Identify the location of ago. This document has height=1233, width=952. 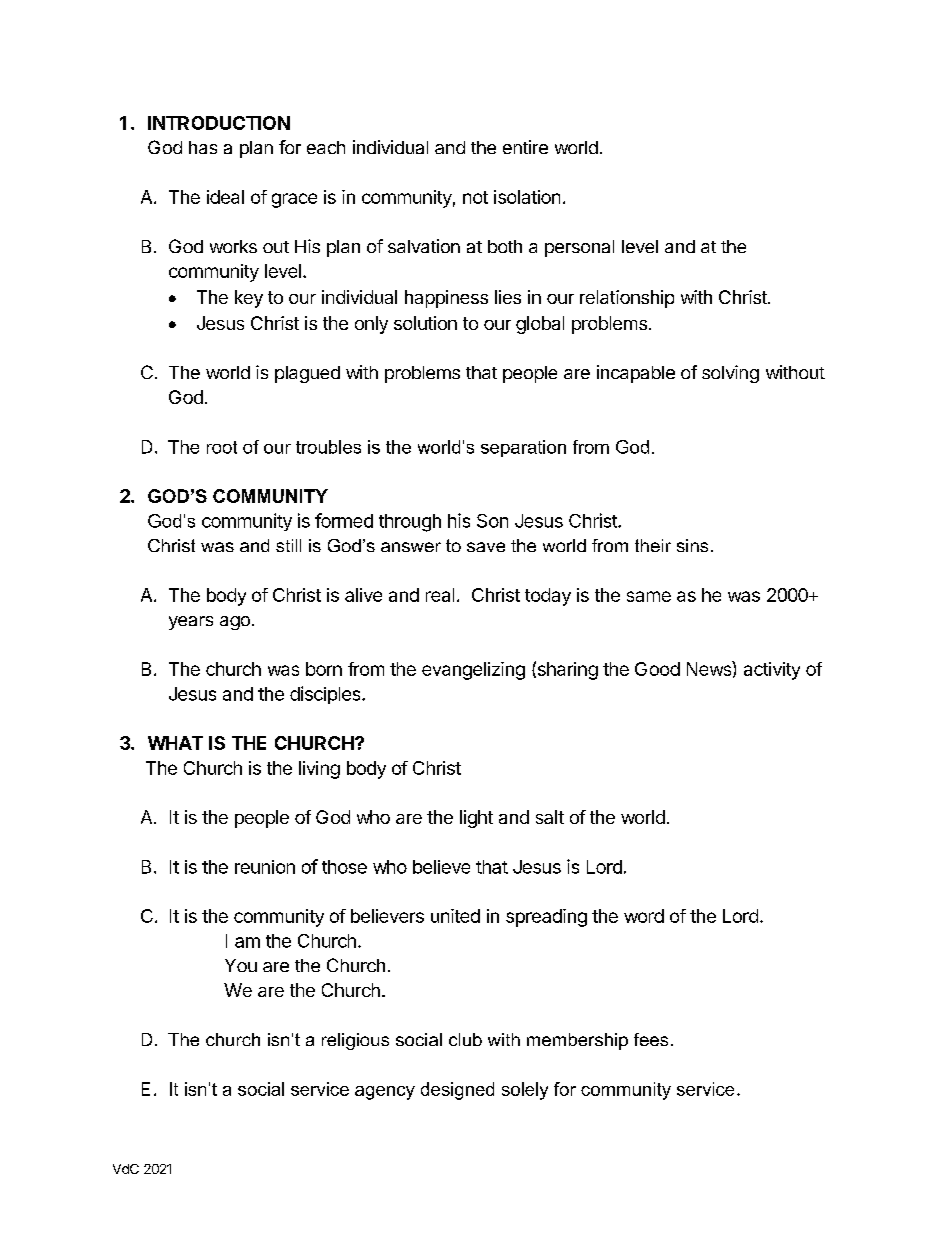
(235, 623).
